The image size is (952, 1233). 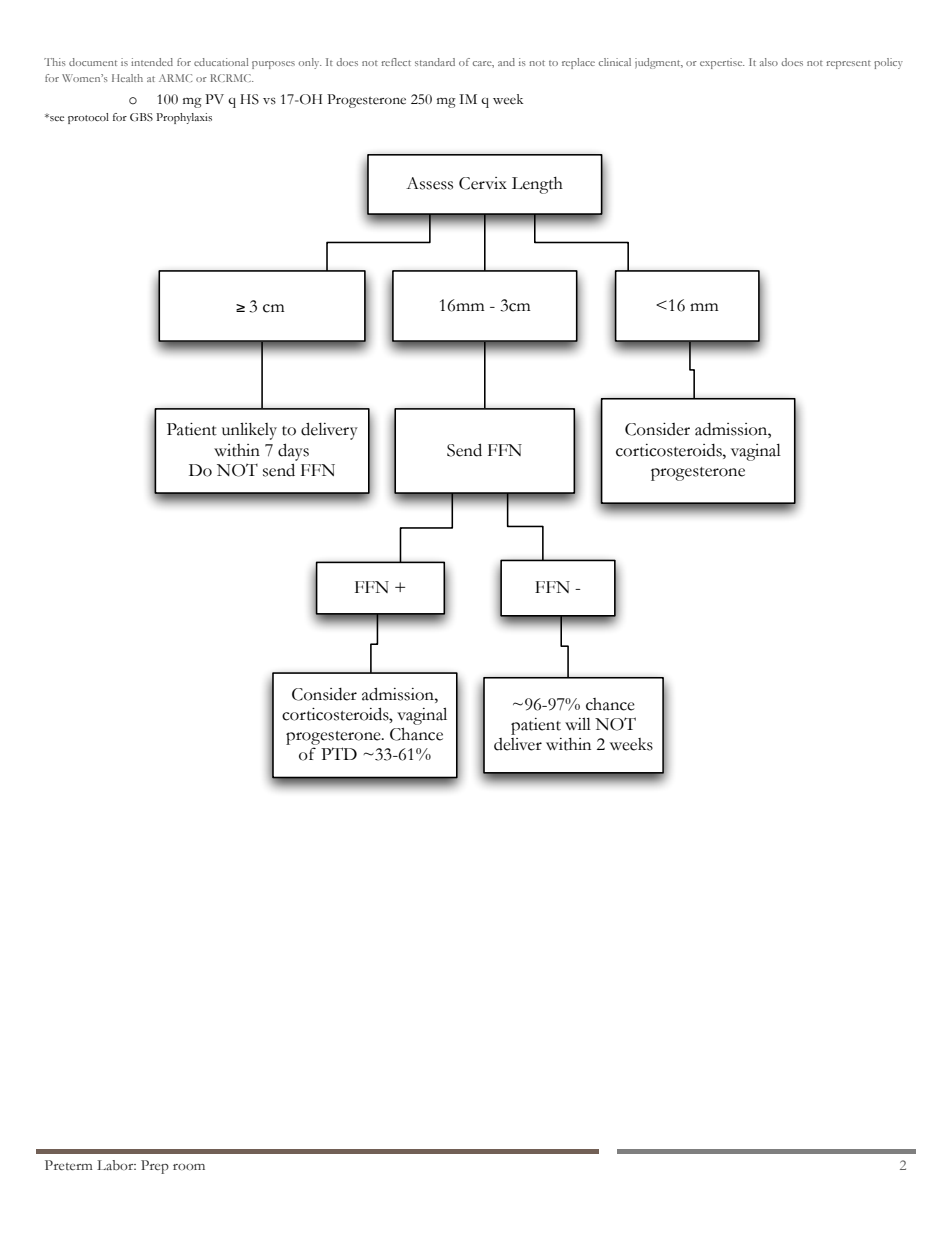 What do you see at coordinates (293, 452) in the page?
I see `days` at bounding box center [293, 452].
